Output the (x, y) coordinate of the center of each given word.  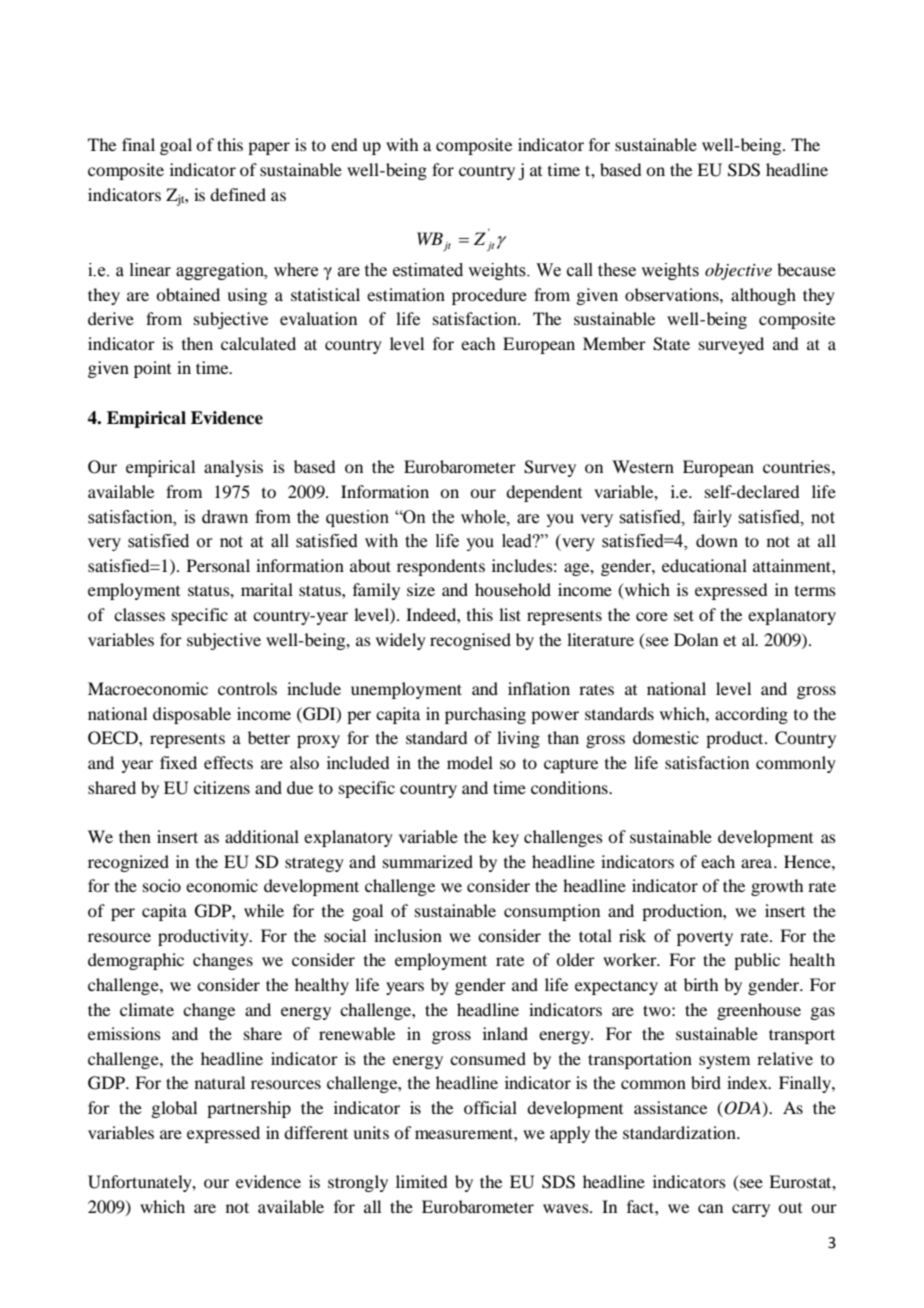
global (174, 1109)
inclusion (408, 935)
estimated (428, 270)
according (751, 715)
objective (738, 271)
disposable (192, 715)
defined (238, 194)
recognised (470, 641)
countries (796, 466)
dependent (544, 493)
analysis (233, 468)
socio (162, 885)
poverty (705, 938)
